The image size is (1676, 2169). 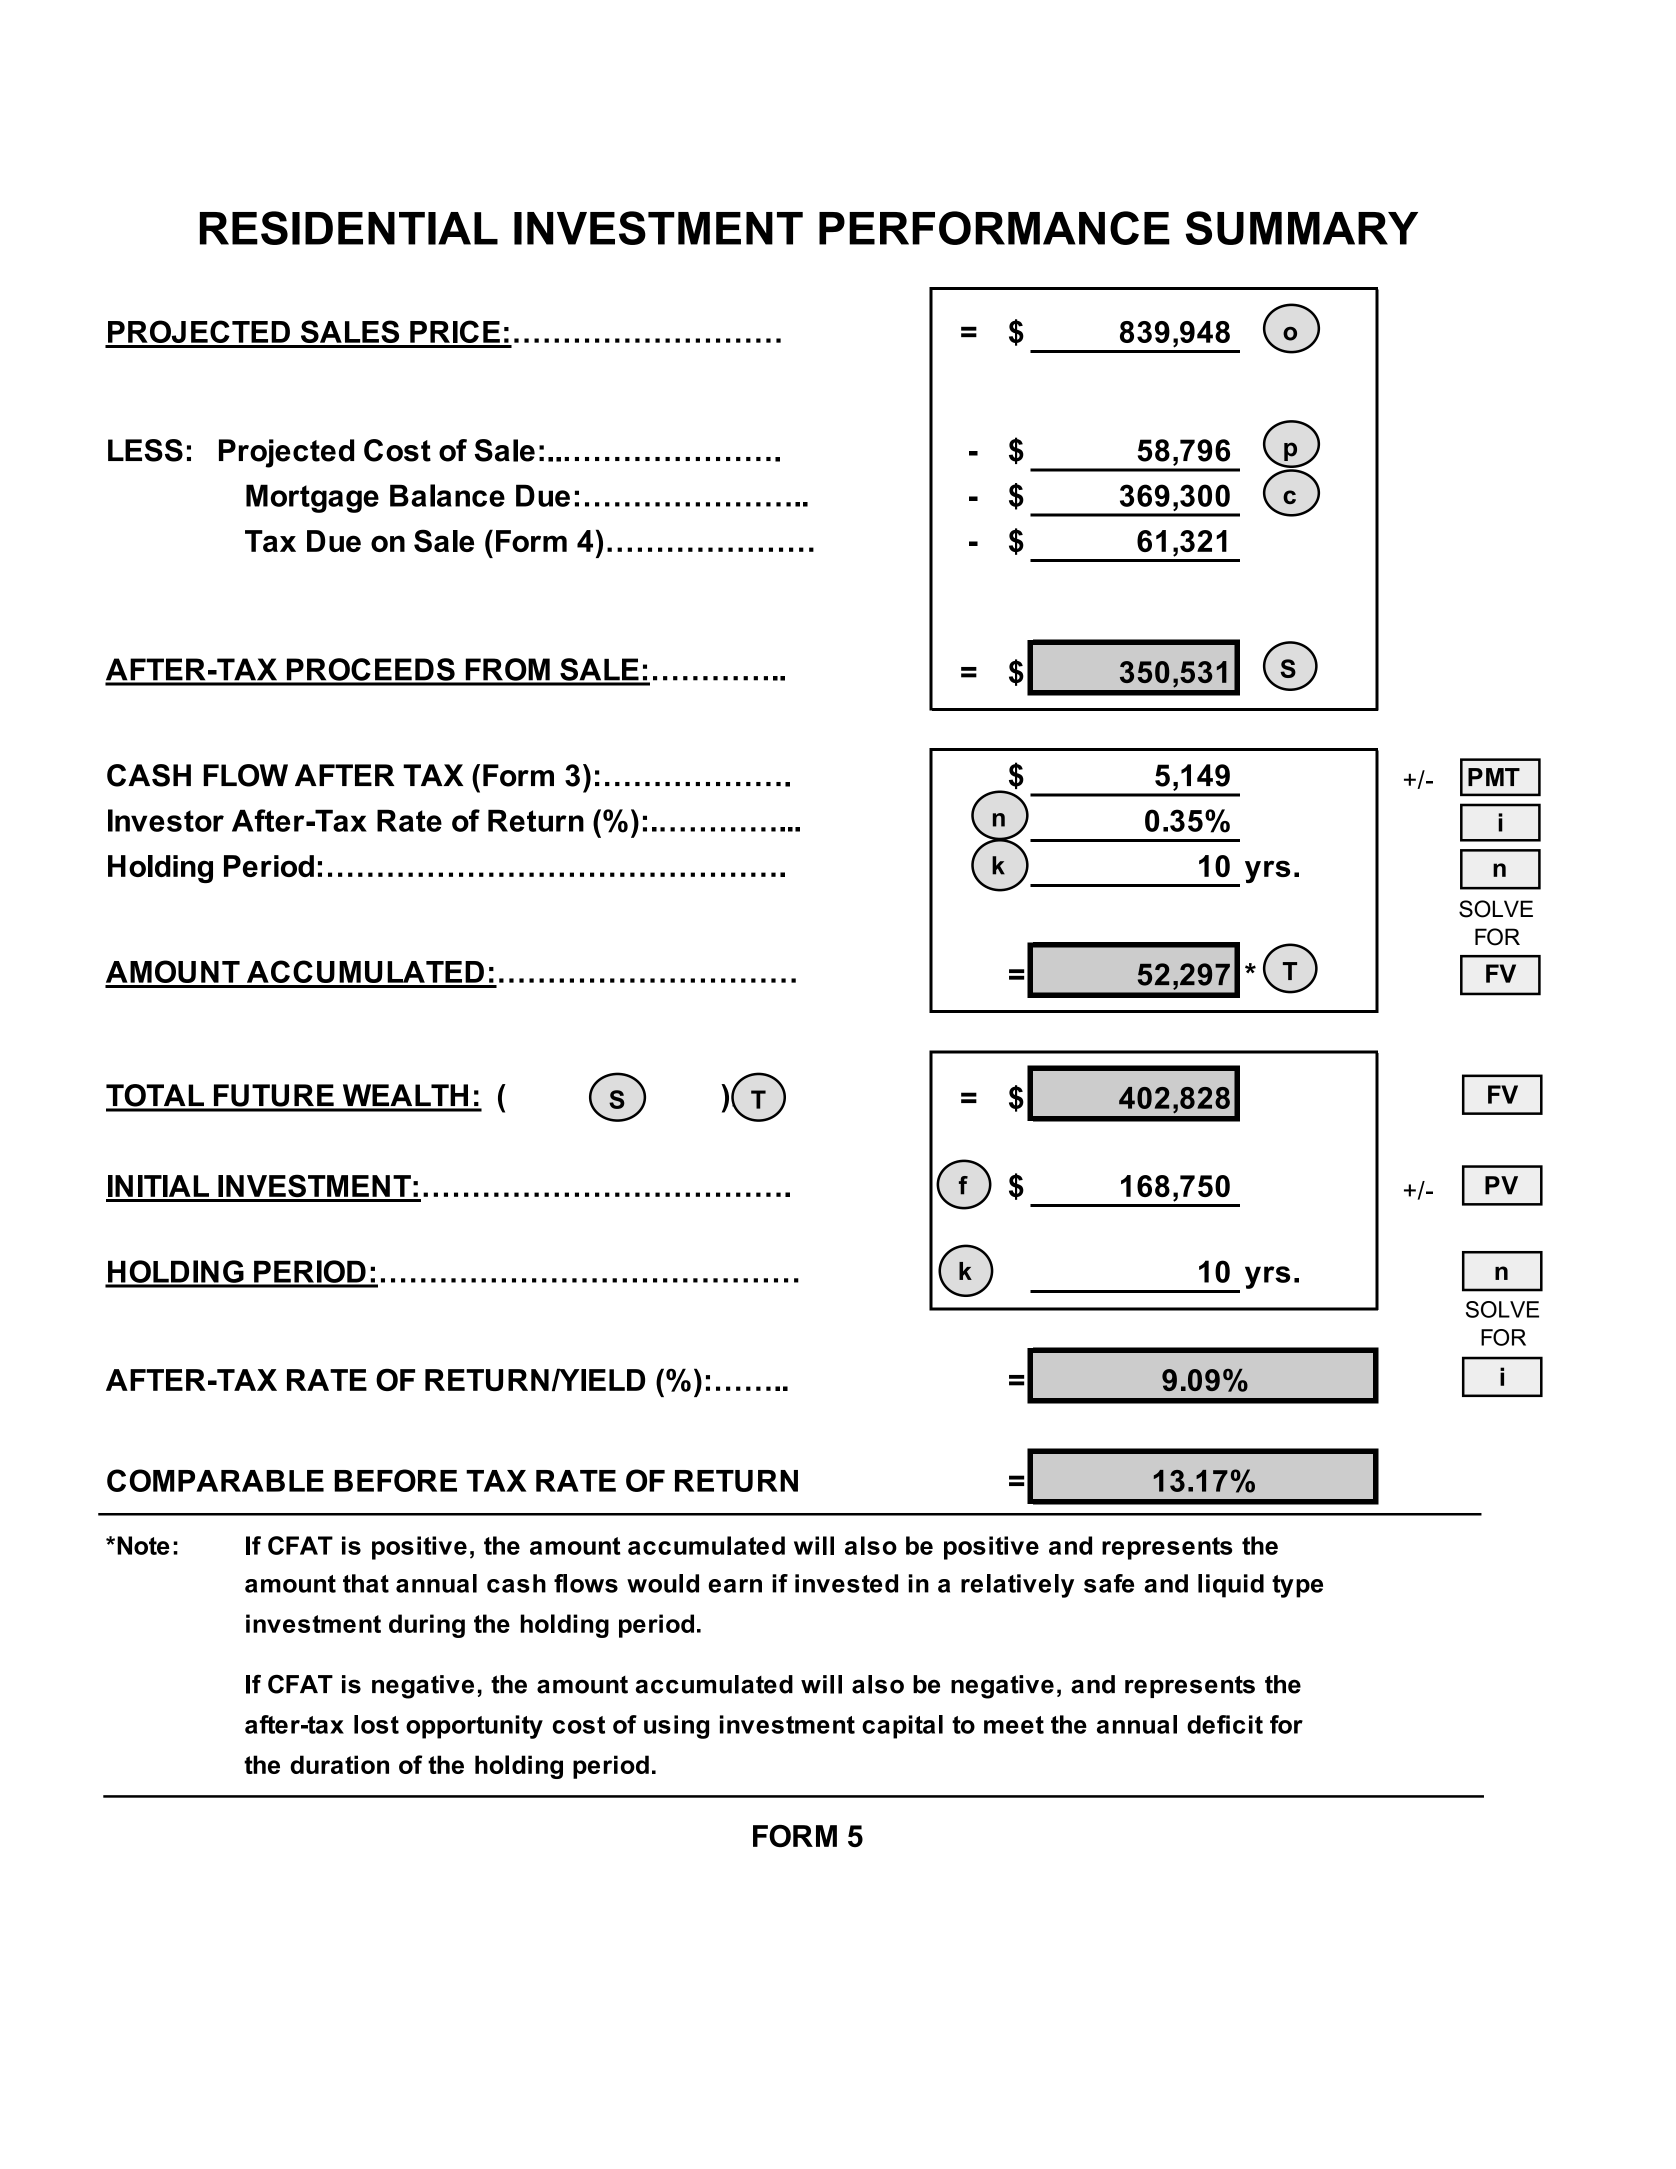 I want to click on SUMMARY, so click(x=1301, y=228).
